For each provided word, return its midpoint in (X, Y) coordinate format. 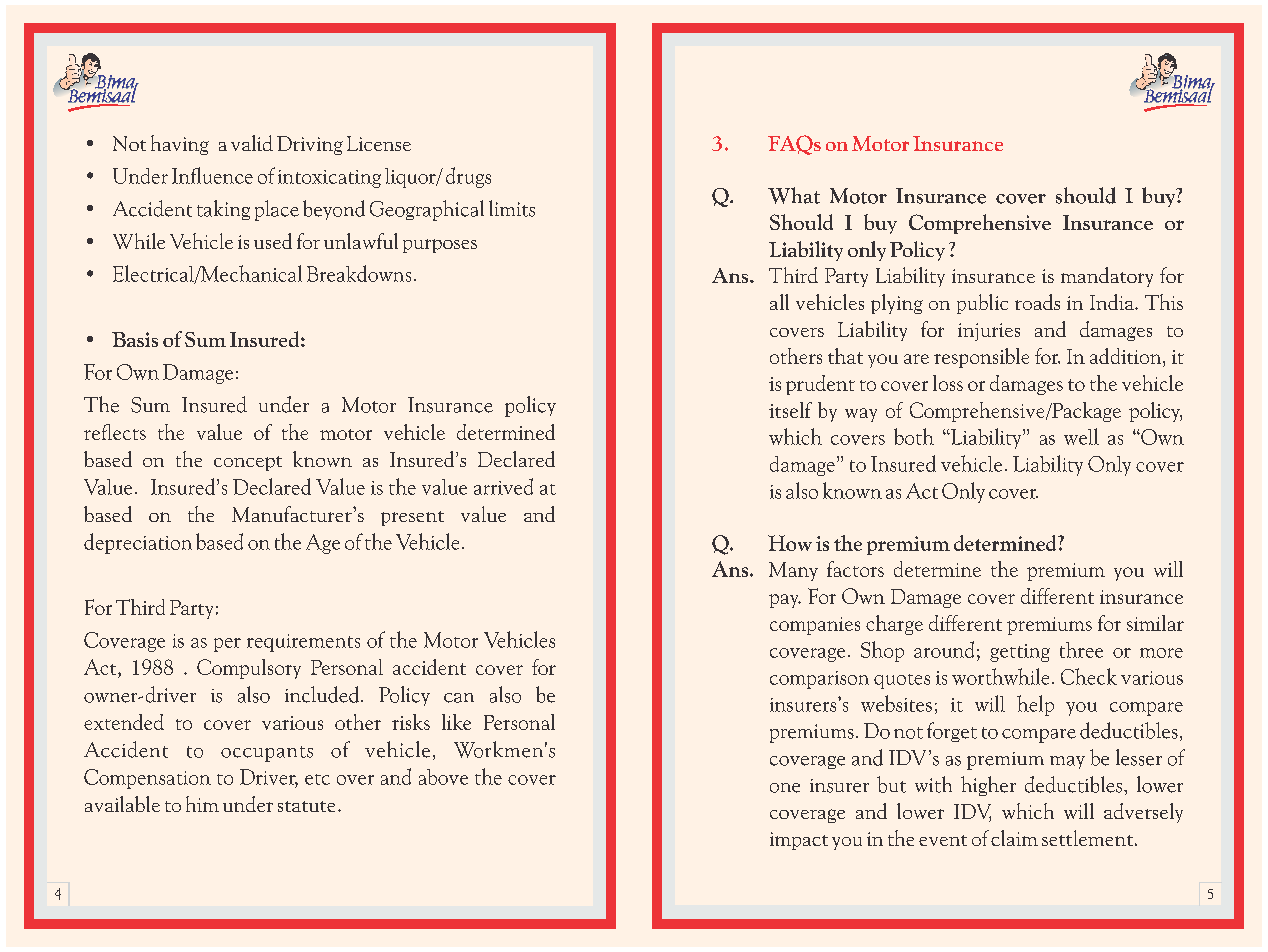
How (790, 543)
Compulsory (249, 669)
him (202, 804)
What (794, 195)
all (779, 302)
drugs (468, 177)
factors (855, 569)
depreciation (138, 543)
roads (1037, 302)
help (1035, 705)
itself (790, 410)
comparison (819, 680)
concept (248, 463)
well (1081, 436)
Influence (212, 175)
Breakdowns (359, 273)
